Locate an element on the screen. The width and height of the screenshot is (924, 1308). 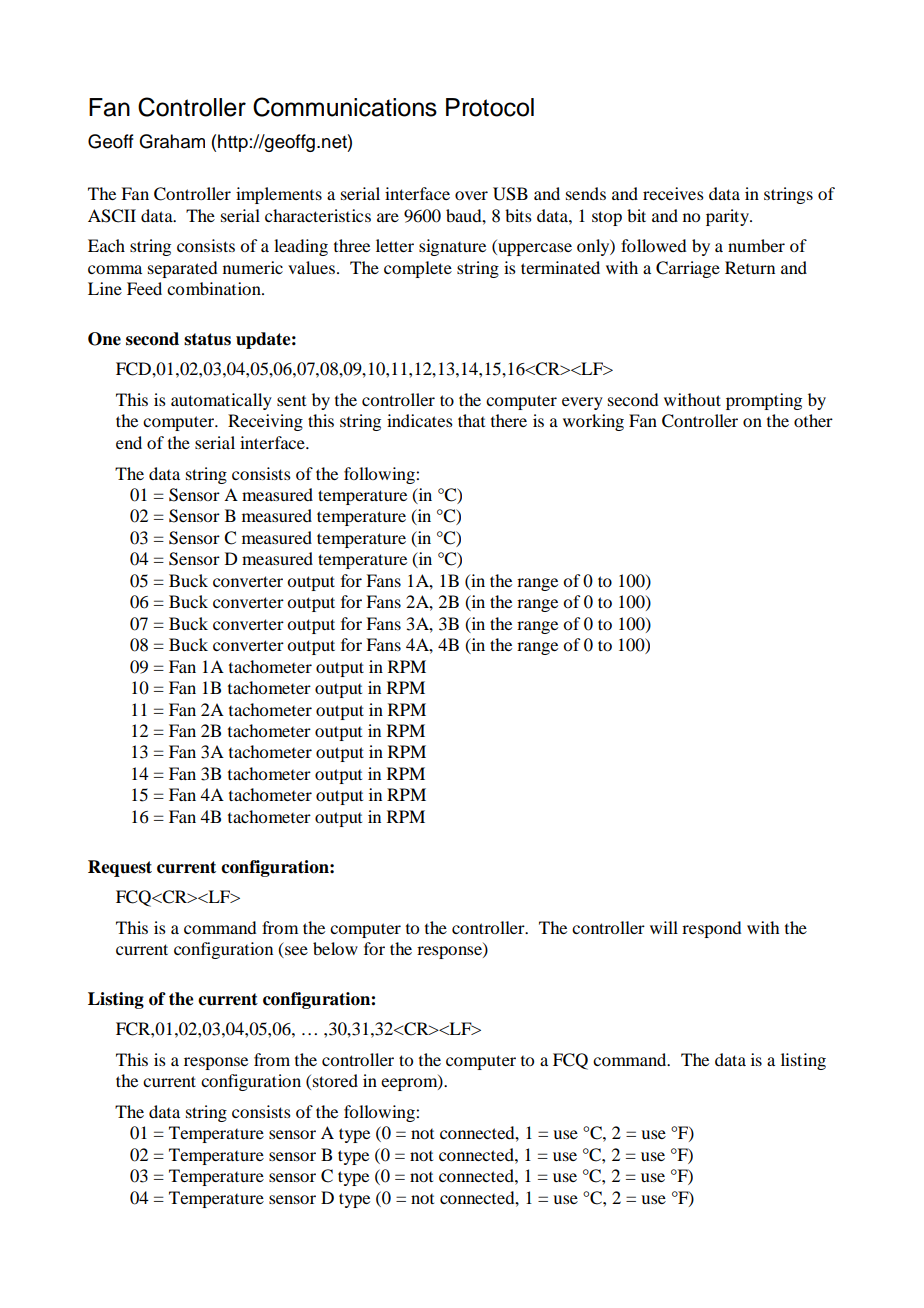
other is located at coordinates (813, 420).
